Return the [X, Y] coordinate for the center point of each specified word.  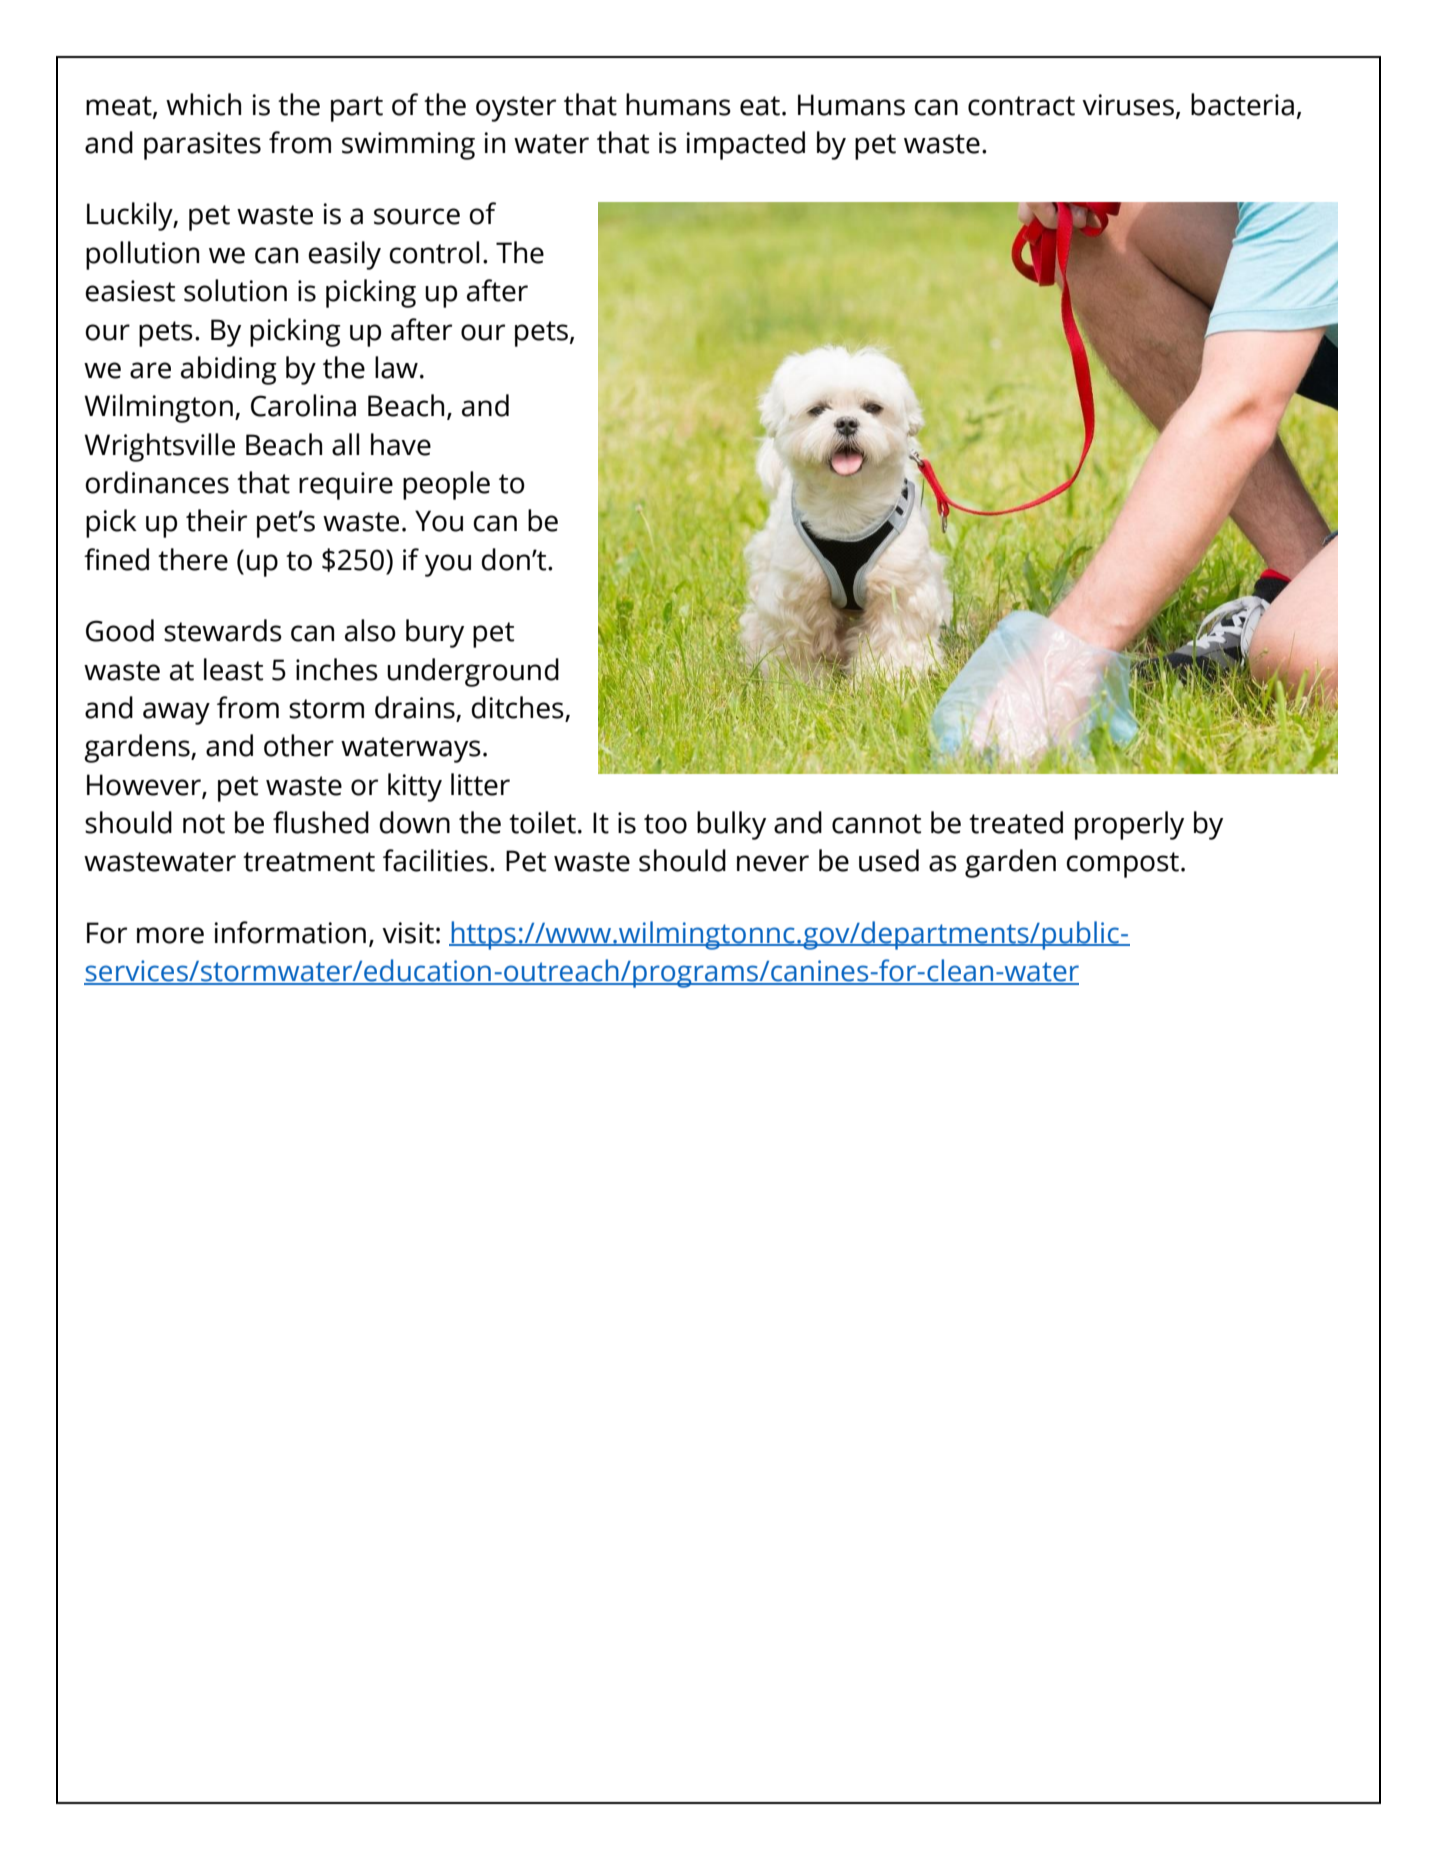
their [216, 520]
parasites [202, 146]
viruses [1128, 105]
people [446, 485]
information [290, 932]
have [401, 444]
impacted [746, 145]
